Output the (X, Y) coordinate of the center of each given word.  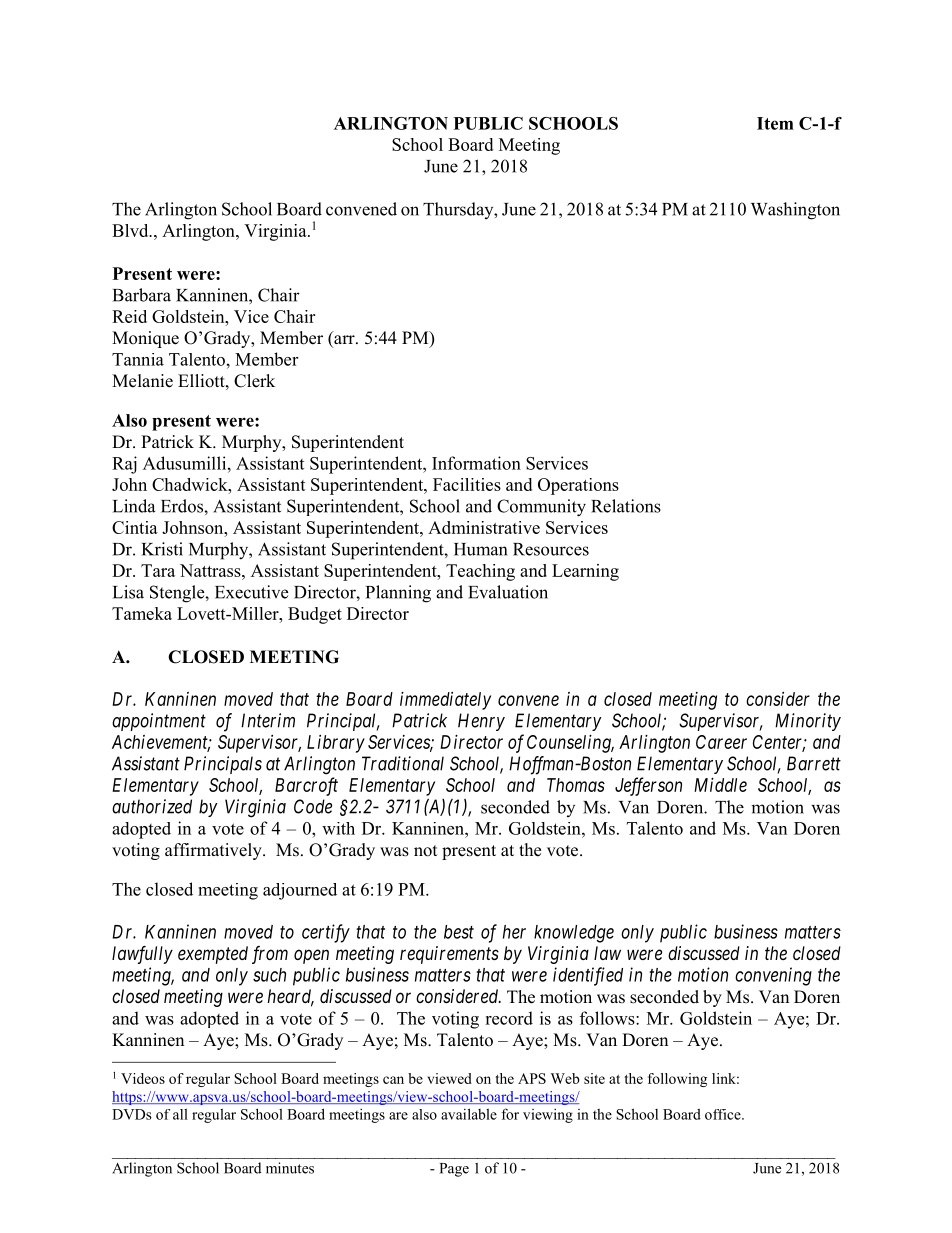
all (180, 1114)
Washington (795, 211)
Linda (134, 506)
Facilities (467, 484)
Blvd (131, 230)
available (469, 1114)
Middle (720, 785)
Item (775, 123)
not (425, 851)
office (724, 1114)
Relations (626, 506)
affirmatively (214, 851)
